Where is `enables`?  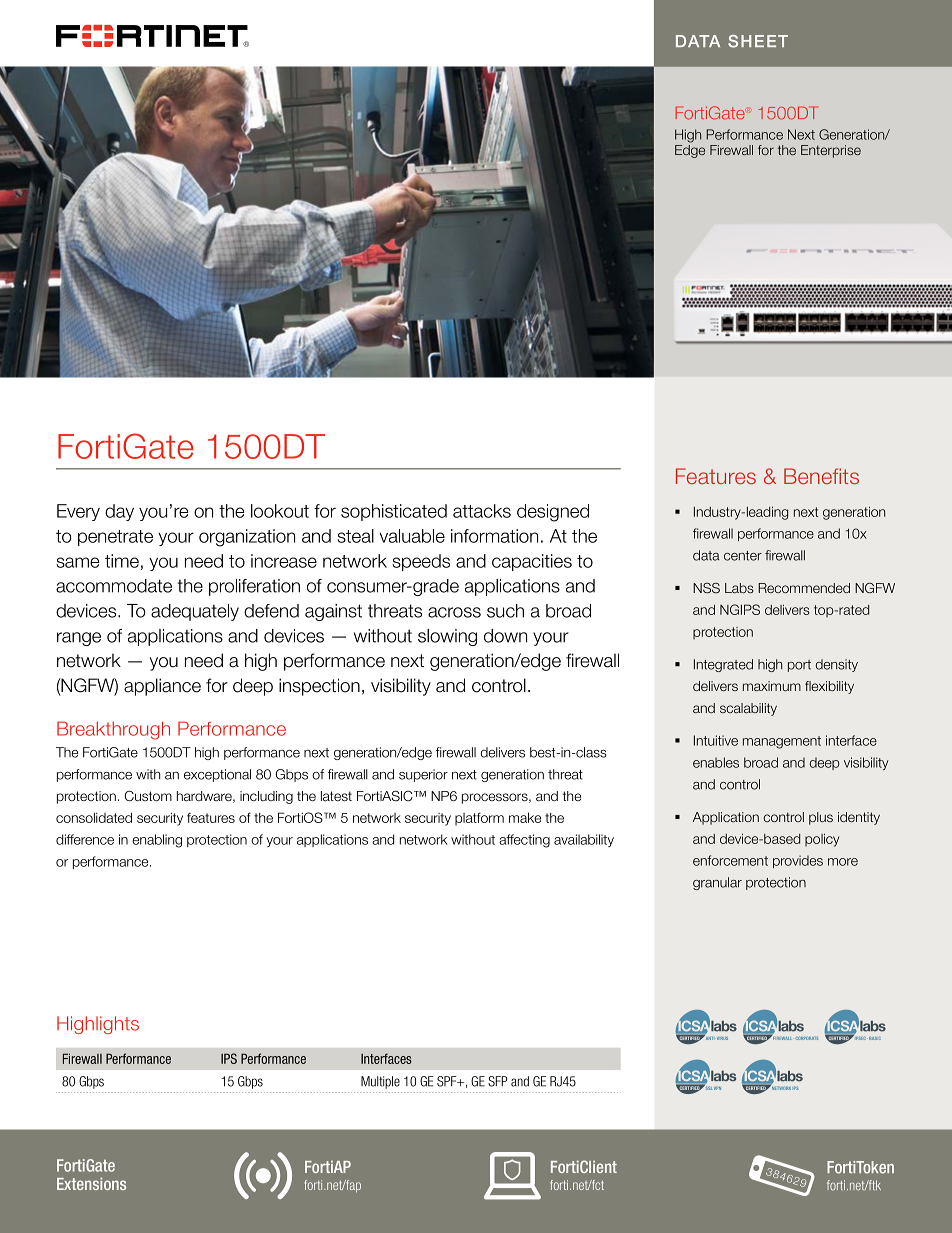 enables is located at coordinates (716, 762).
